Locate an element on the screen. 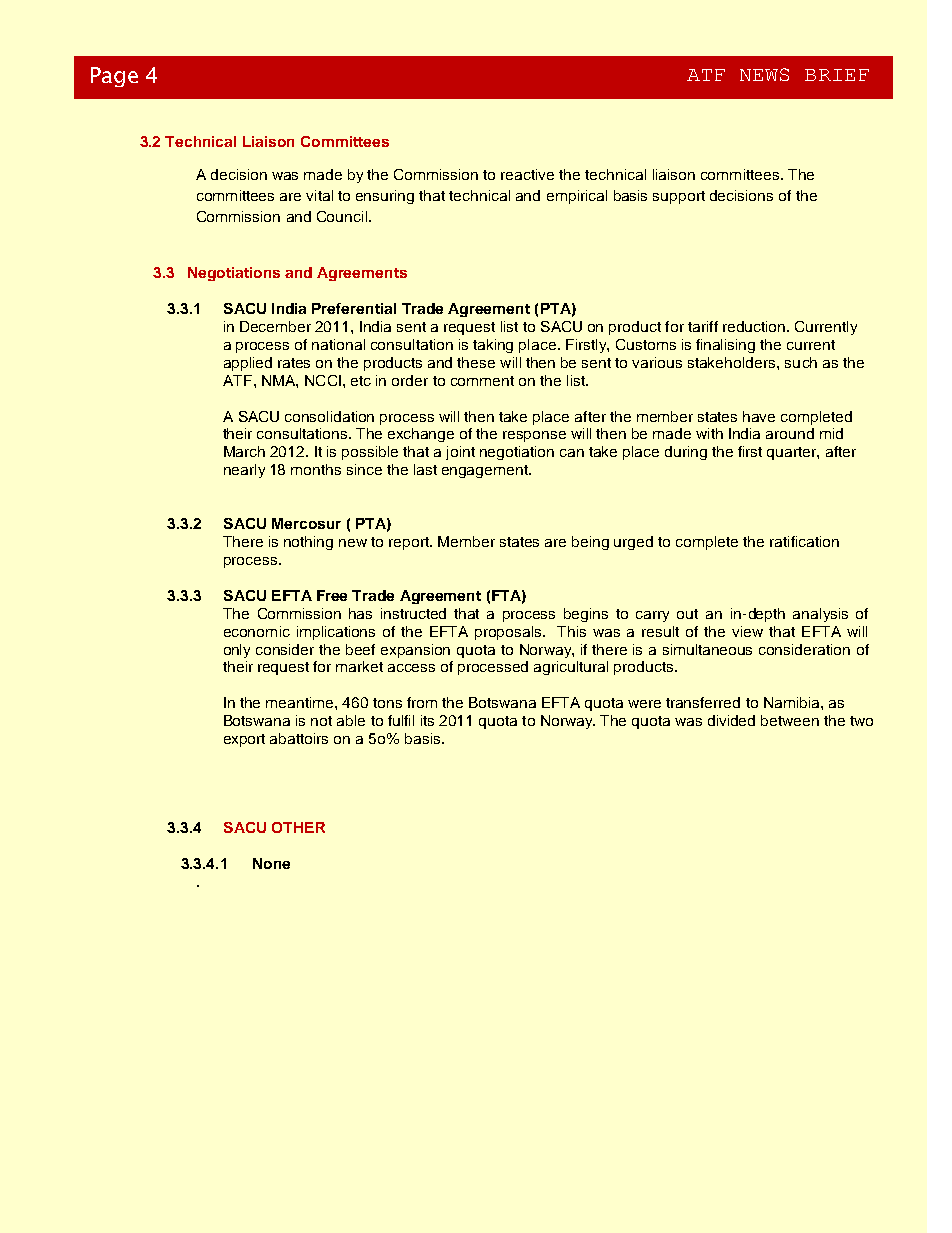 Image resolution: width=952 pixels, height=1233 pixels. engagement is located at coordinates (486, 471).
